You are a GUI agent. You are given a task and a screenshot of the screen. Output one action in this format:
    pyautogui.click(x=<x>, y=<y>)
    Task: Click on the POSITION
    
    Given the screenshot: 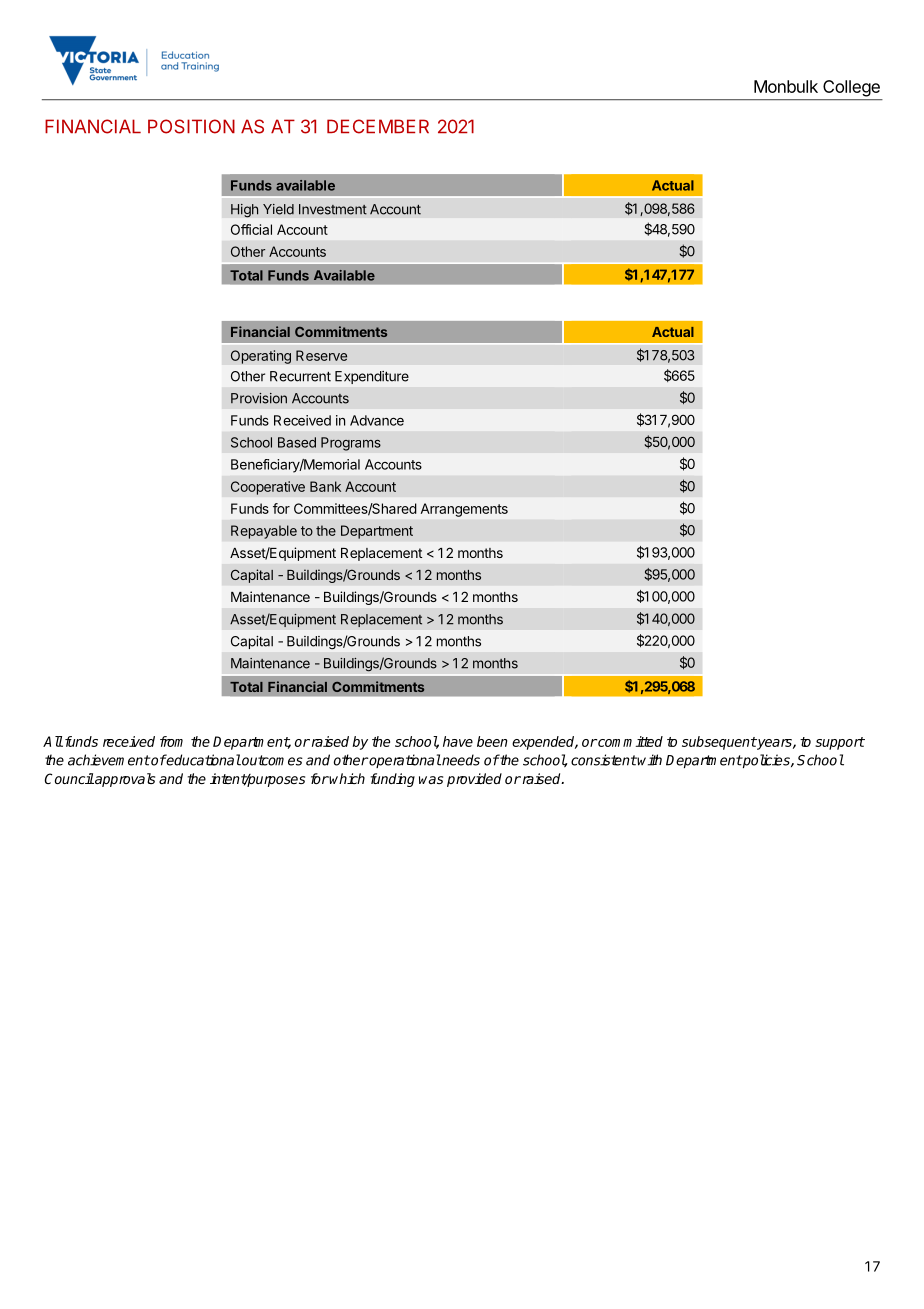 What is the action you would take?
    pyautogui.click(x=191, y=126)
